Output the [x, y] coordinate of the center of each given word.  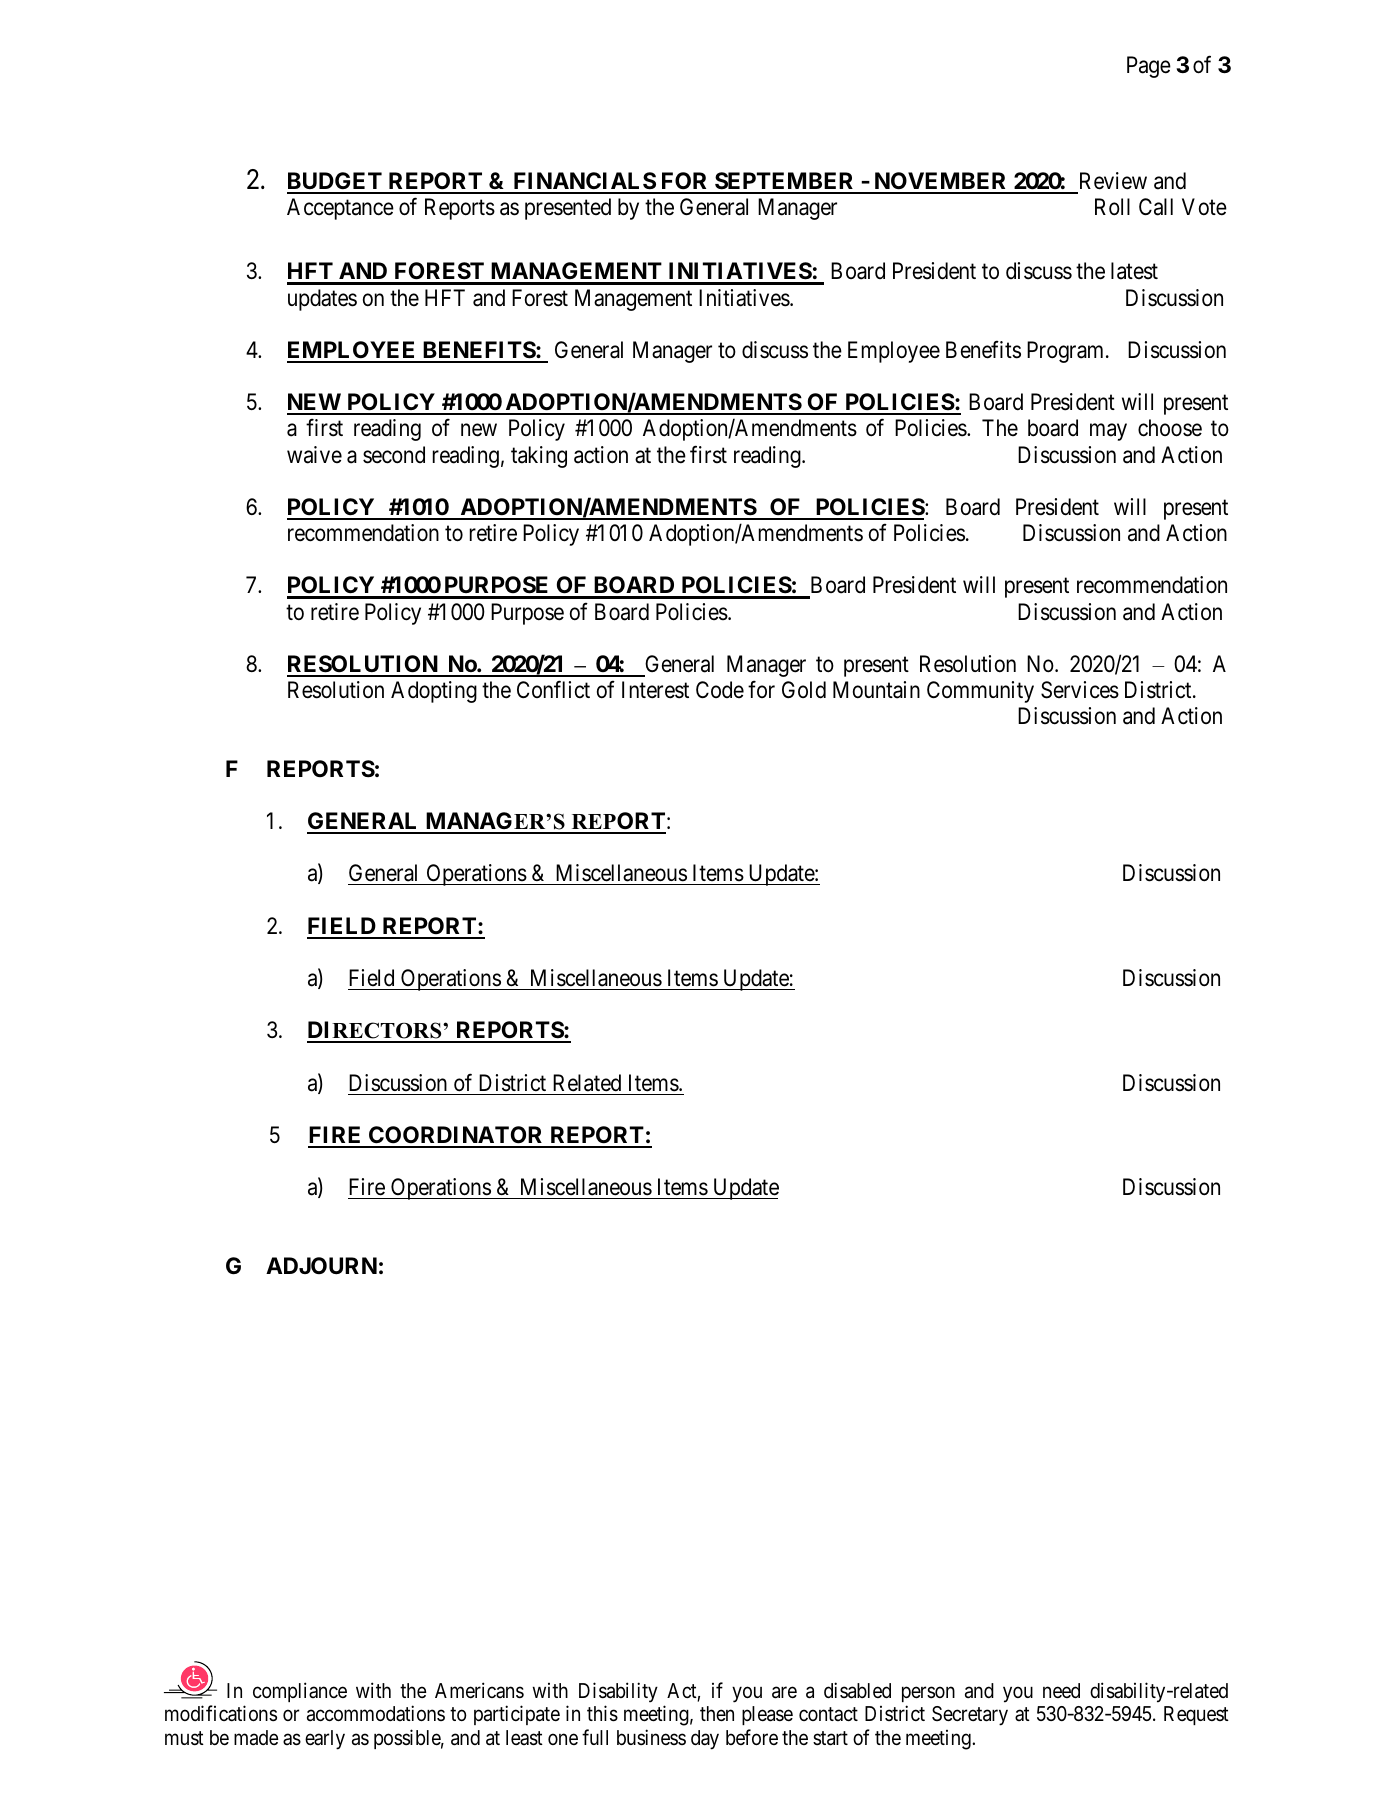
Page [1149, 67]
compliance [300, 1692]
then [717, 1714]
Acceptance [340, 209]
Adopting [434, 692]
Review [1113, 181]
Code [720, 689]
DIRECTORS [375, 1031]
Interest [655, 690]
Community [980, 692]
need [1061, 1690]
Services [1080, 690]
